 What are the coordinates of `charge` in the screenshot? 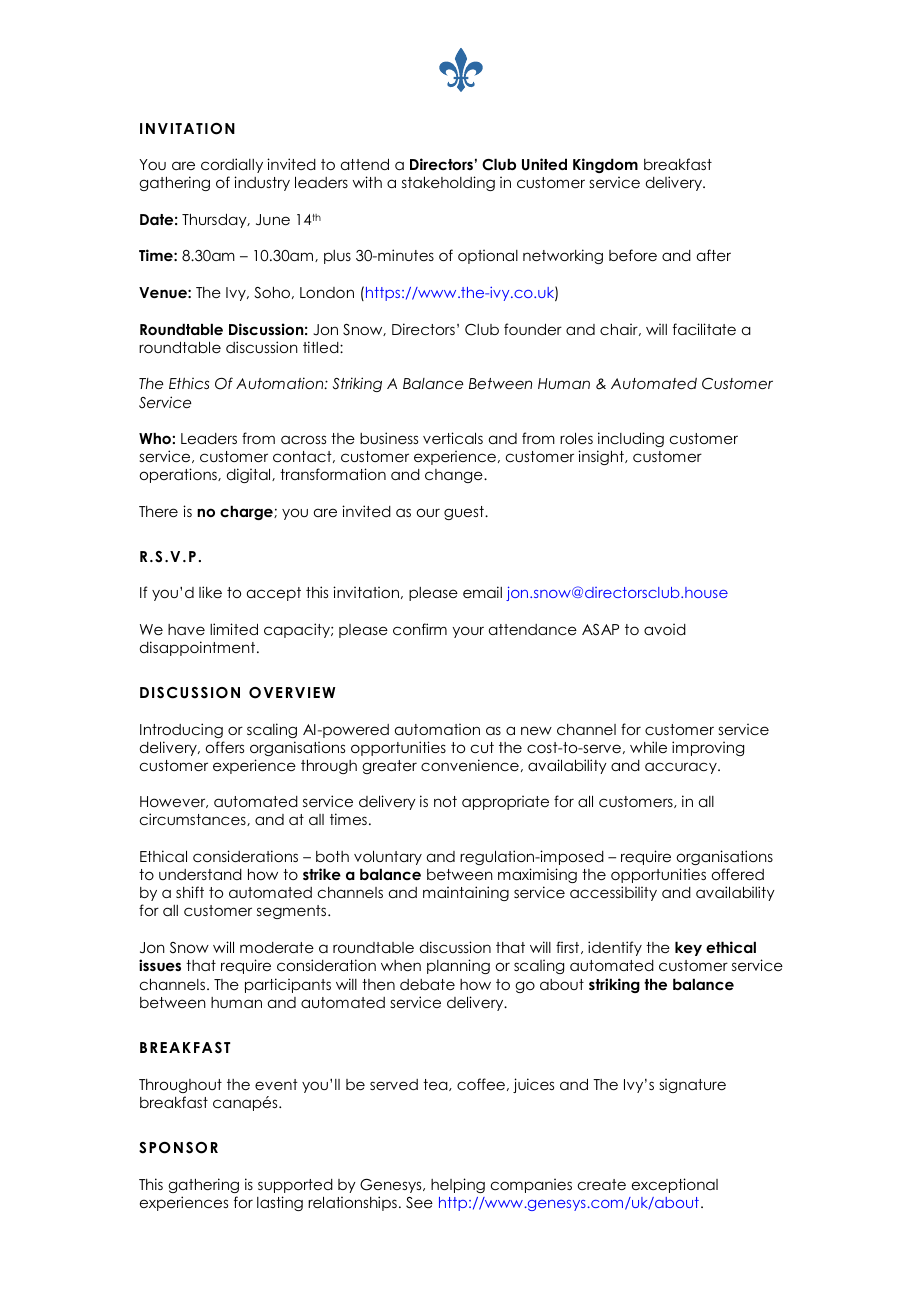 It's located at (247, 512).
